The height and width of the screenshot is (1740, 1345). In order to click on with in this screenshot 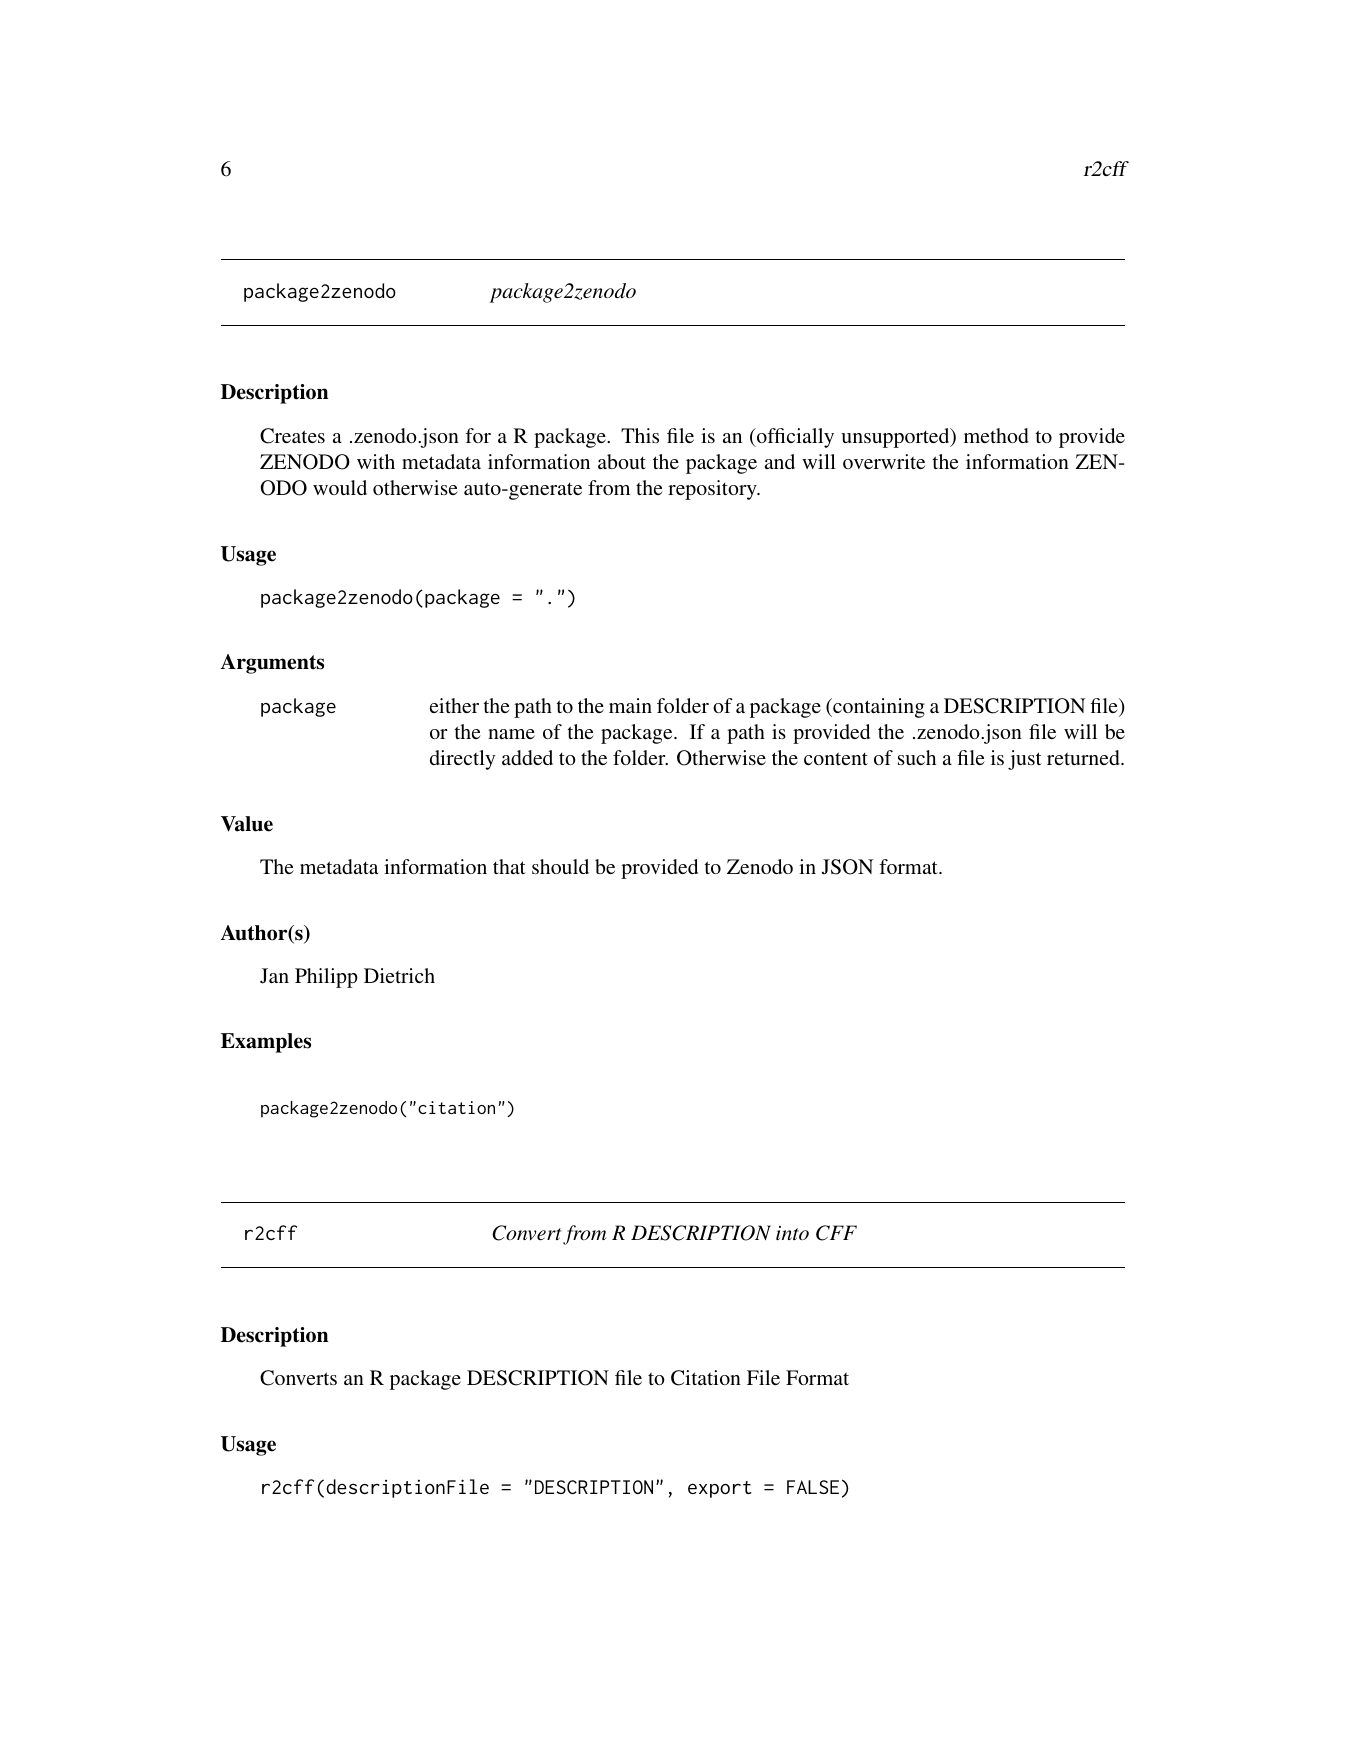, I will do `click(376, 461)`.
